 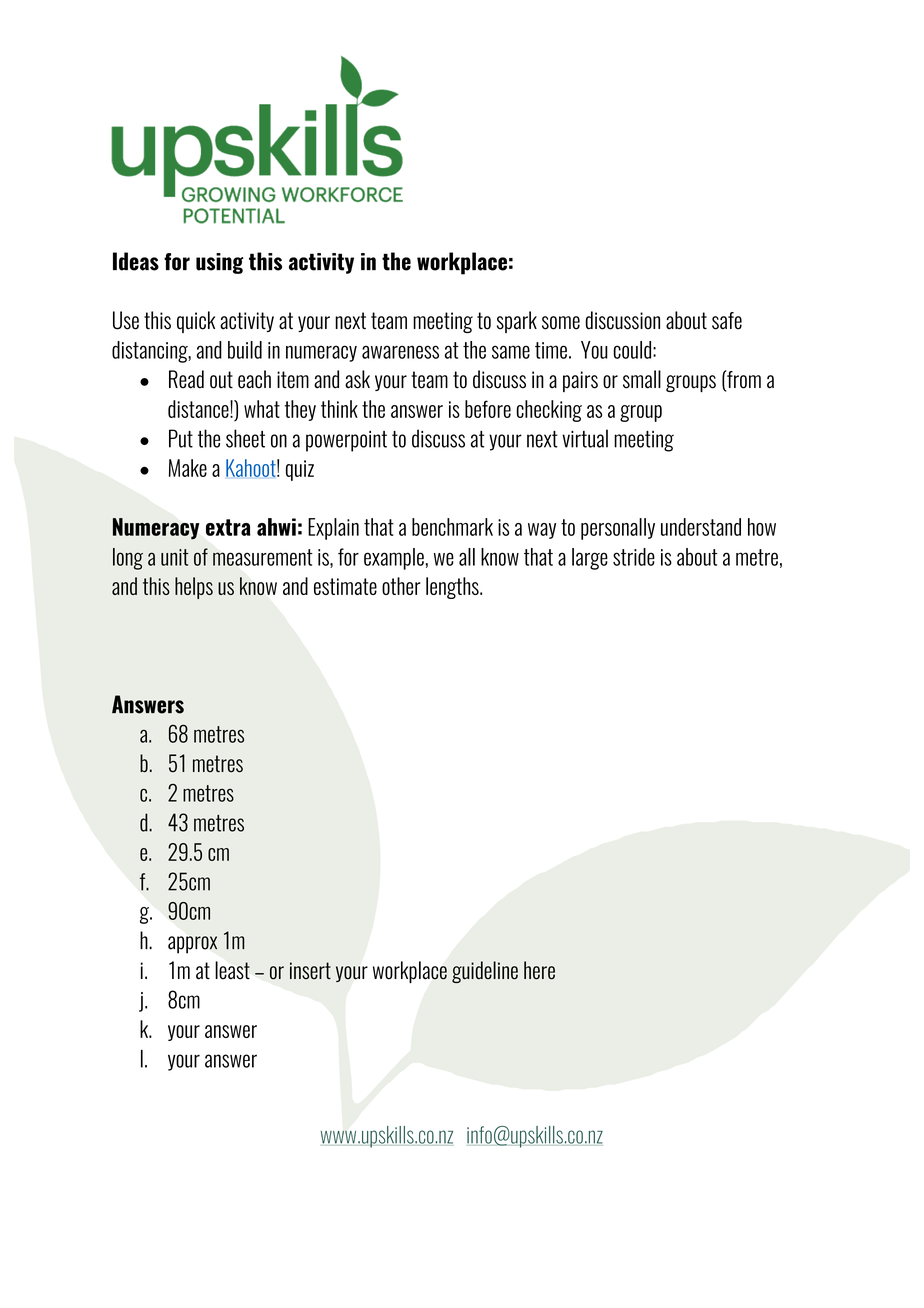 I want to click on Put, so click(x=181, y=438).
